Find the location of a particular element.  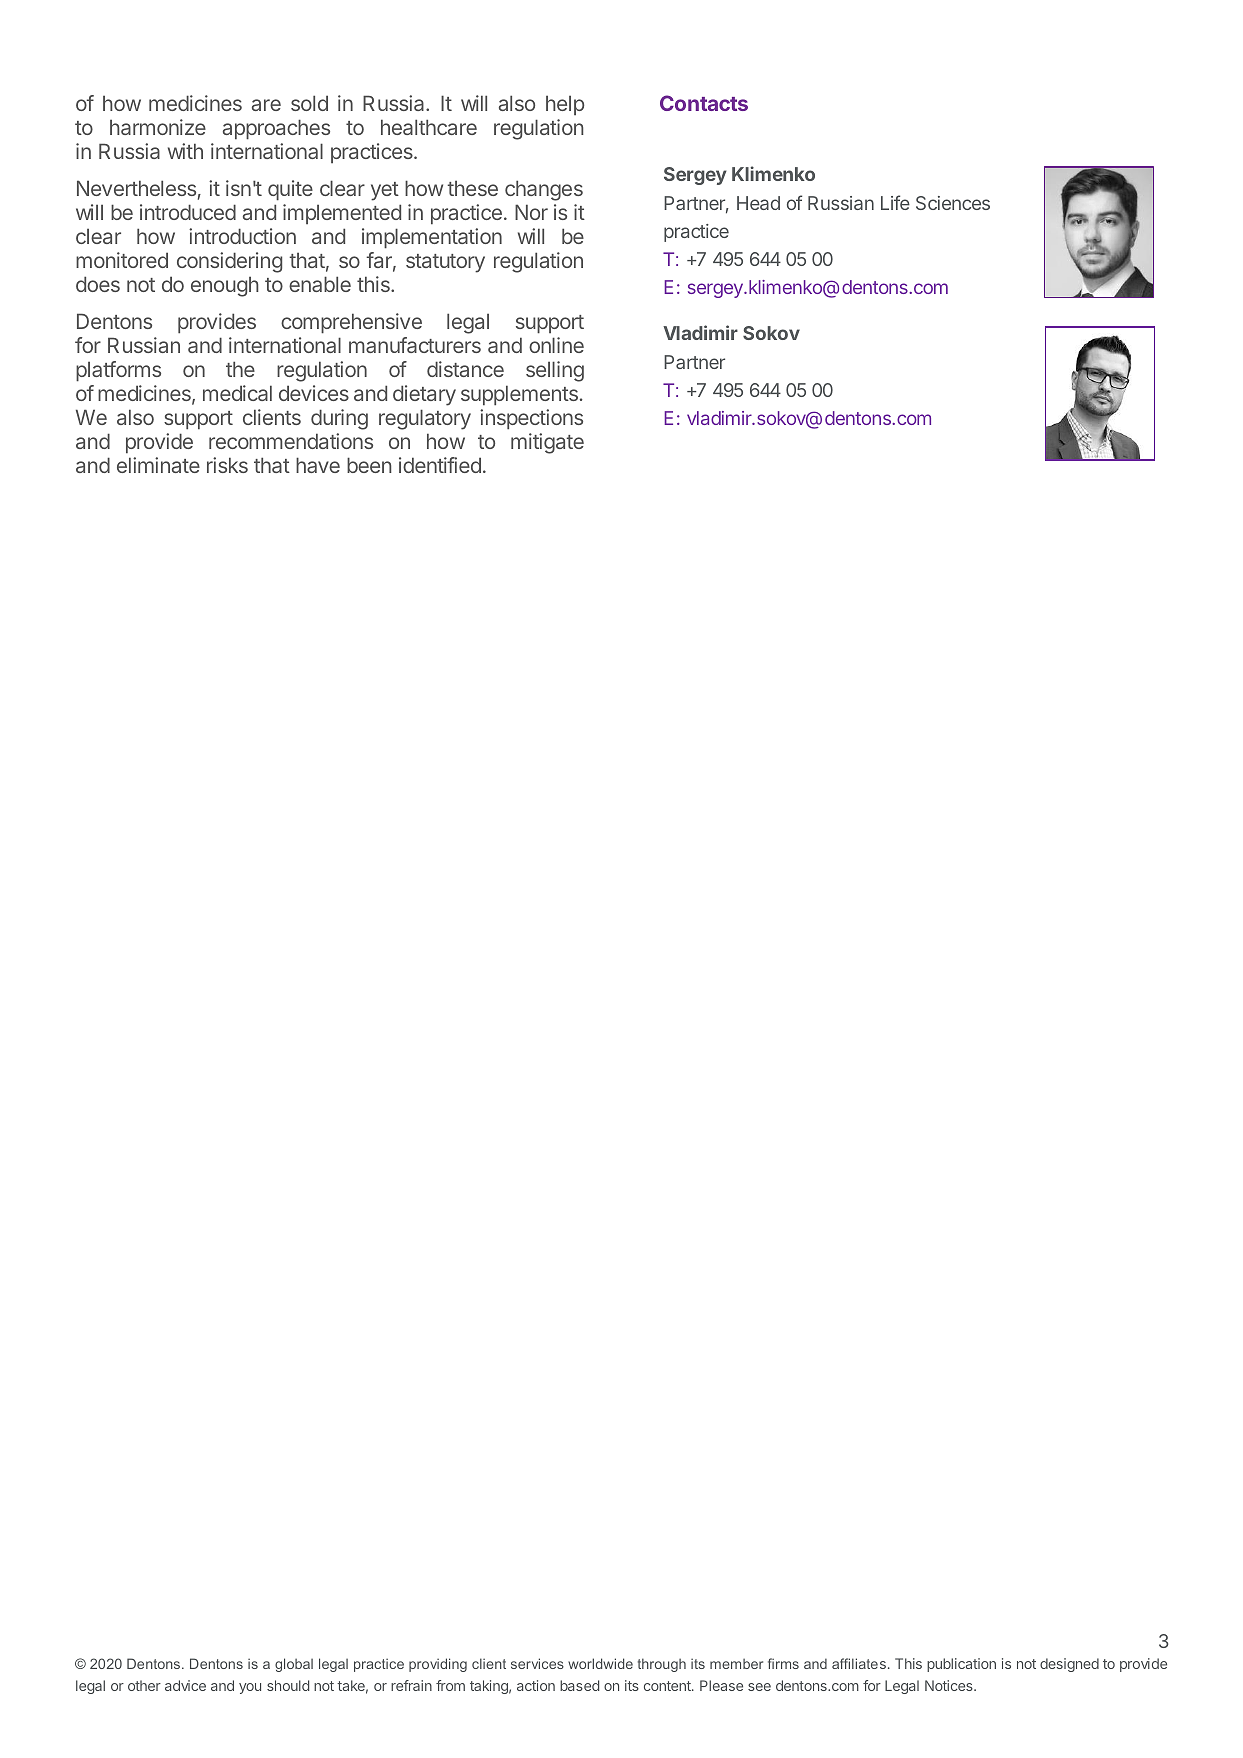

publication is located at coordinates (961, 1665).
